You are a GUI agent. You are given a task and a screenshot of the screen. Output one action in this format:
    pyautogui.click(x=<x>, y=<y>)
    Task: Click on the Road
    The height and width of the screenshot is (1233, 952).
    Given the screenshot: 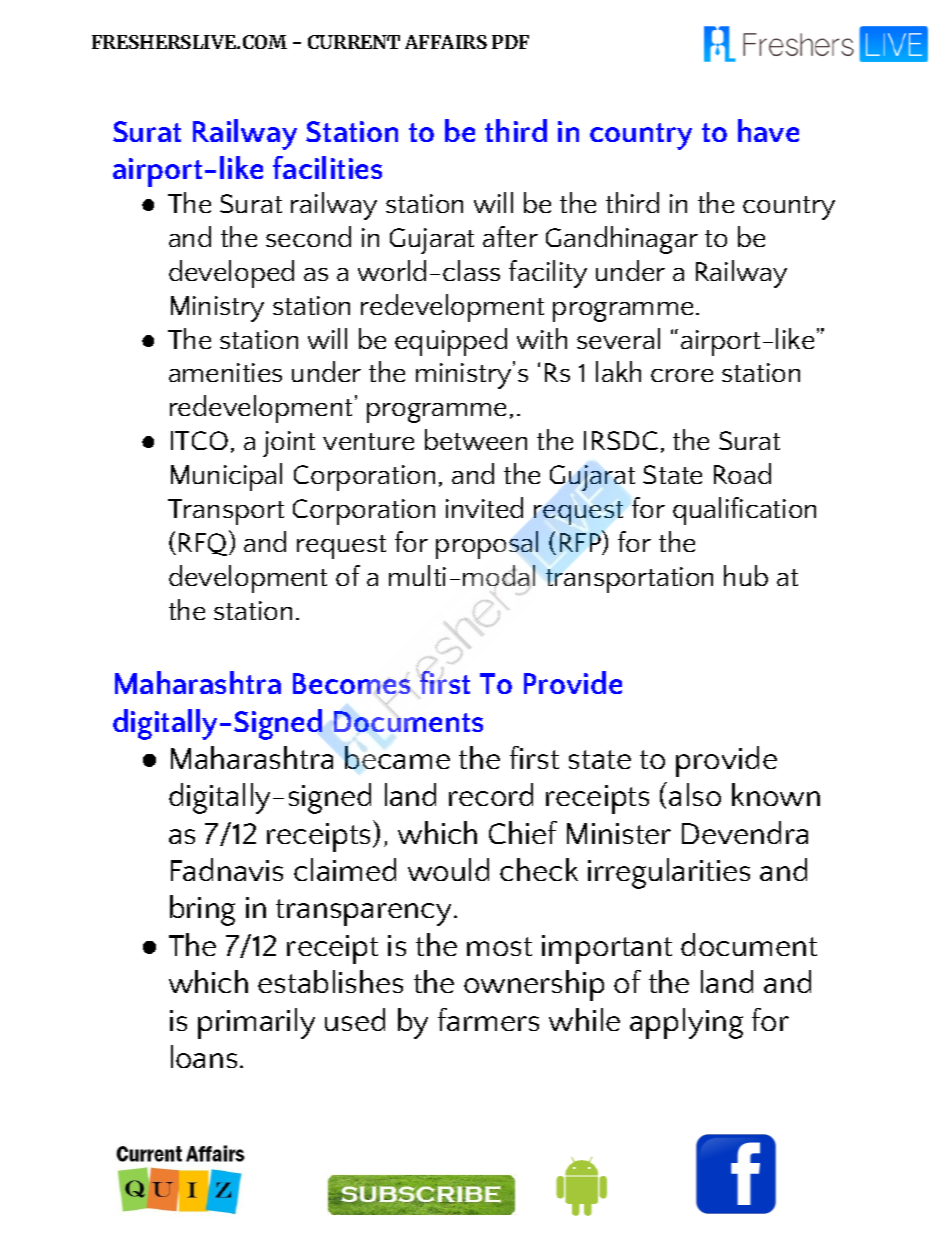 What is the action you would take?
    pyautogui.click(x=742, y=473)
